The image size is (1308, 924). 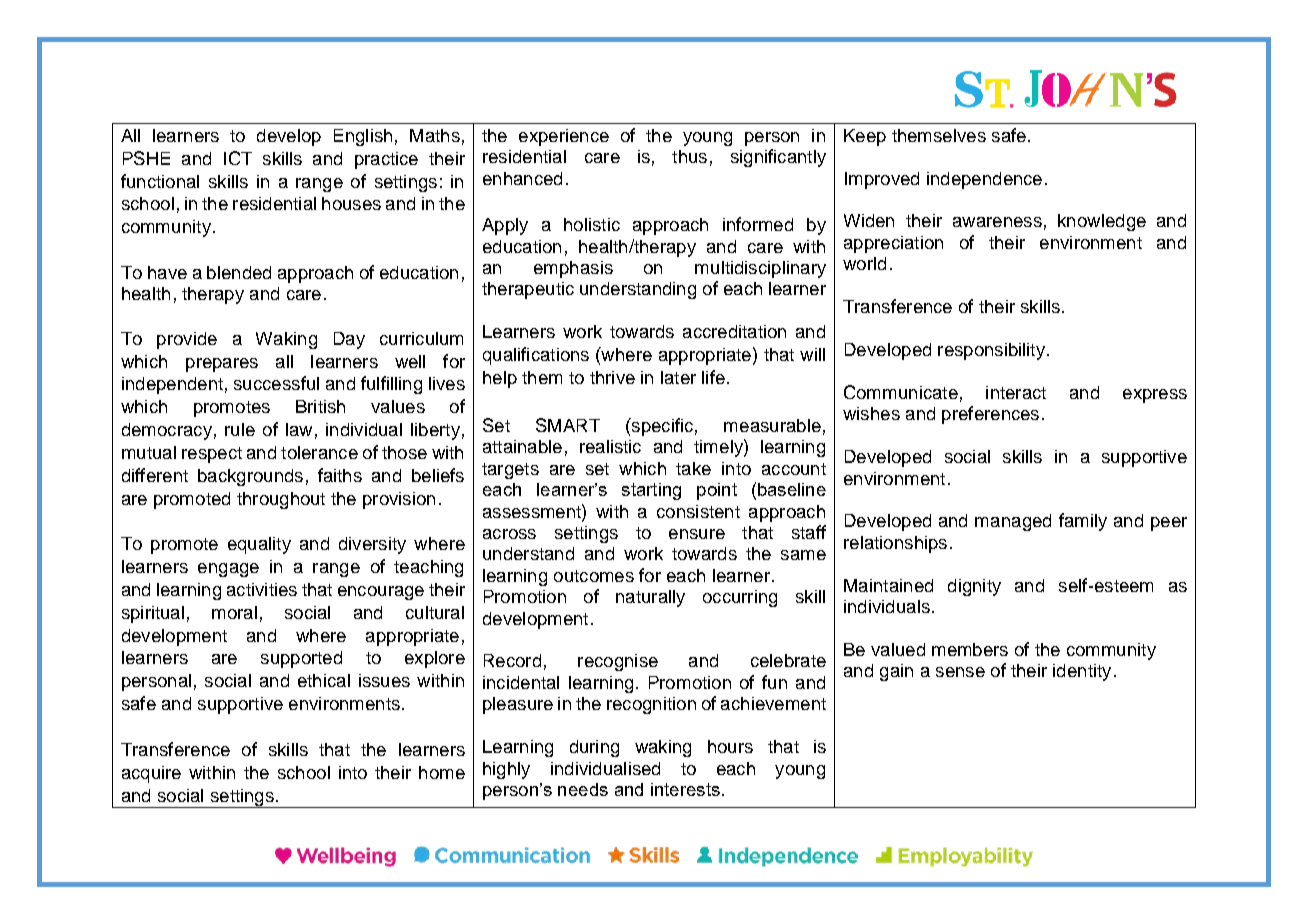 I want to click on backgrounds, so click(x=250, y=477).
